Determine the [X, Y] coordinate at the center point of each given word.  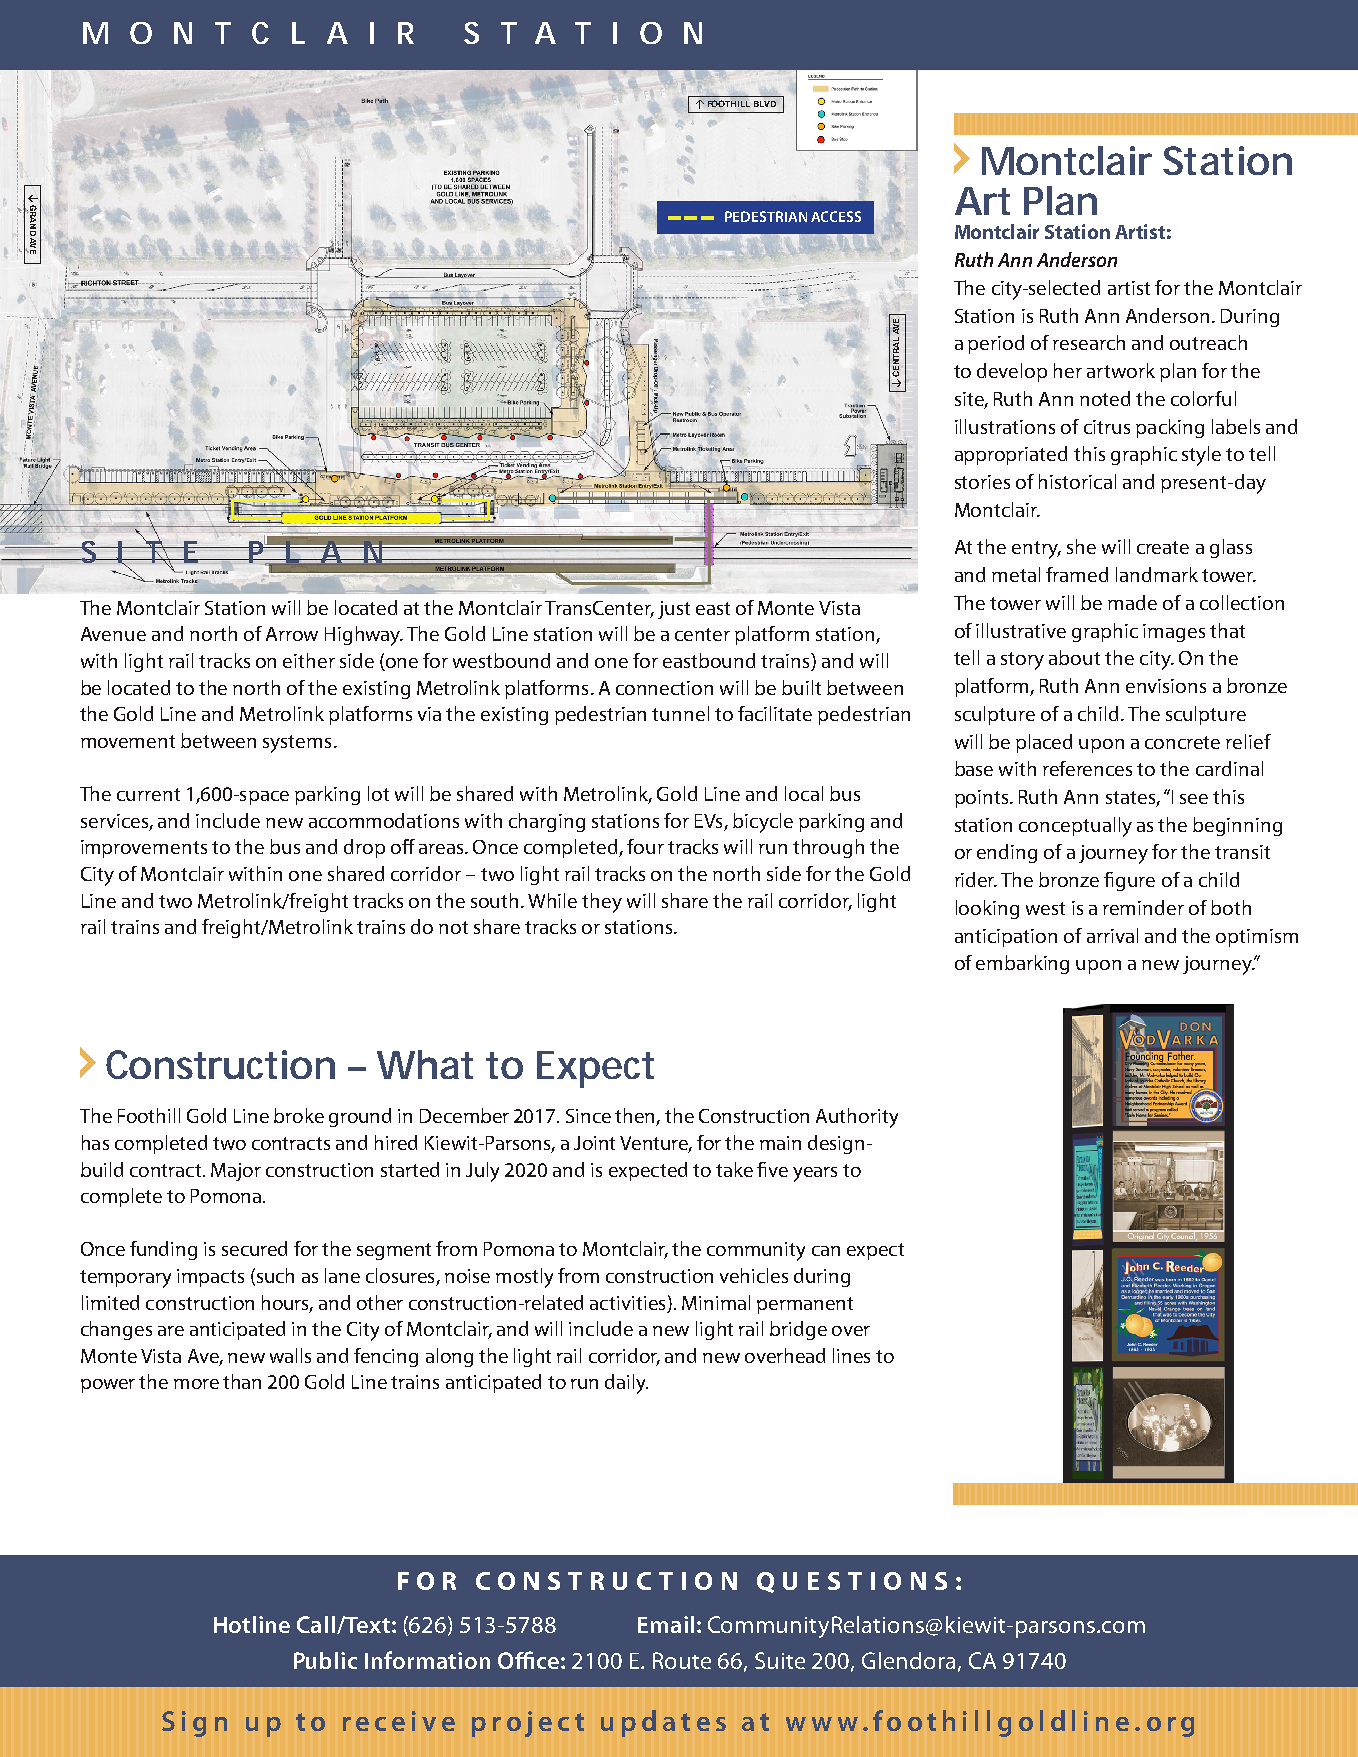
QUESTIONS [852, 1582]
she [1081, 546]
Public [325, 1660]
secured [254, 1248]
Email [666, 1624]
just [674, 610]
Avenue [113, 634]
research [1089, 342]
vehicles [754, 1275]
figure [1129, 881]
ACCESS [836, 216]
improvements [144, 849]
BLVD [765, 104]
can [826, 1251]
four [645, 846]
